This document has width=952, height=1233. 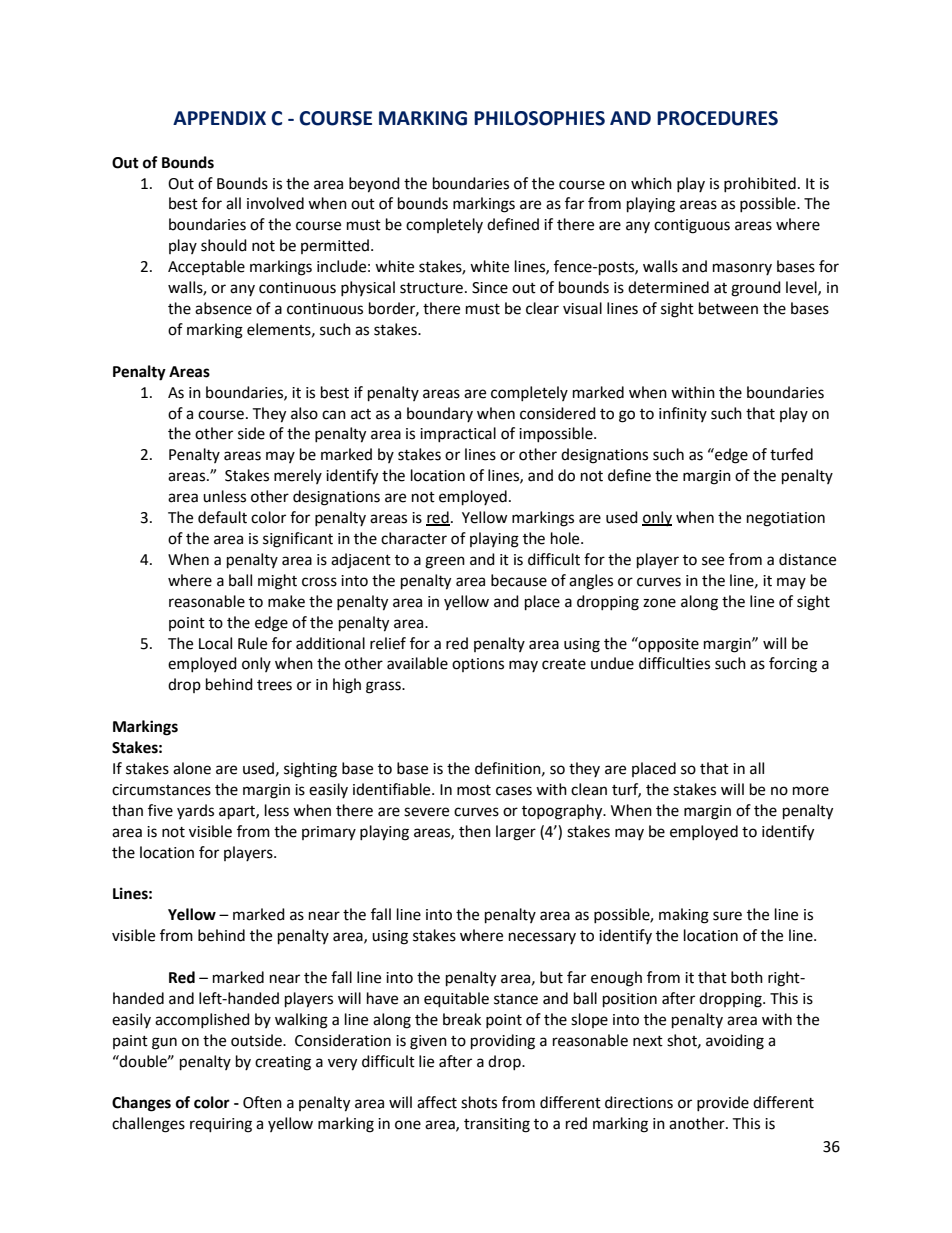 I want to click on infinity, so click(x=683, y=414).
